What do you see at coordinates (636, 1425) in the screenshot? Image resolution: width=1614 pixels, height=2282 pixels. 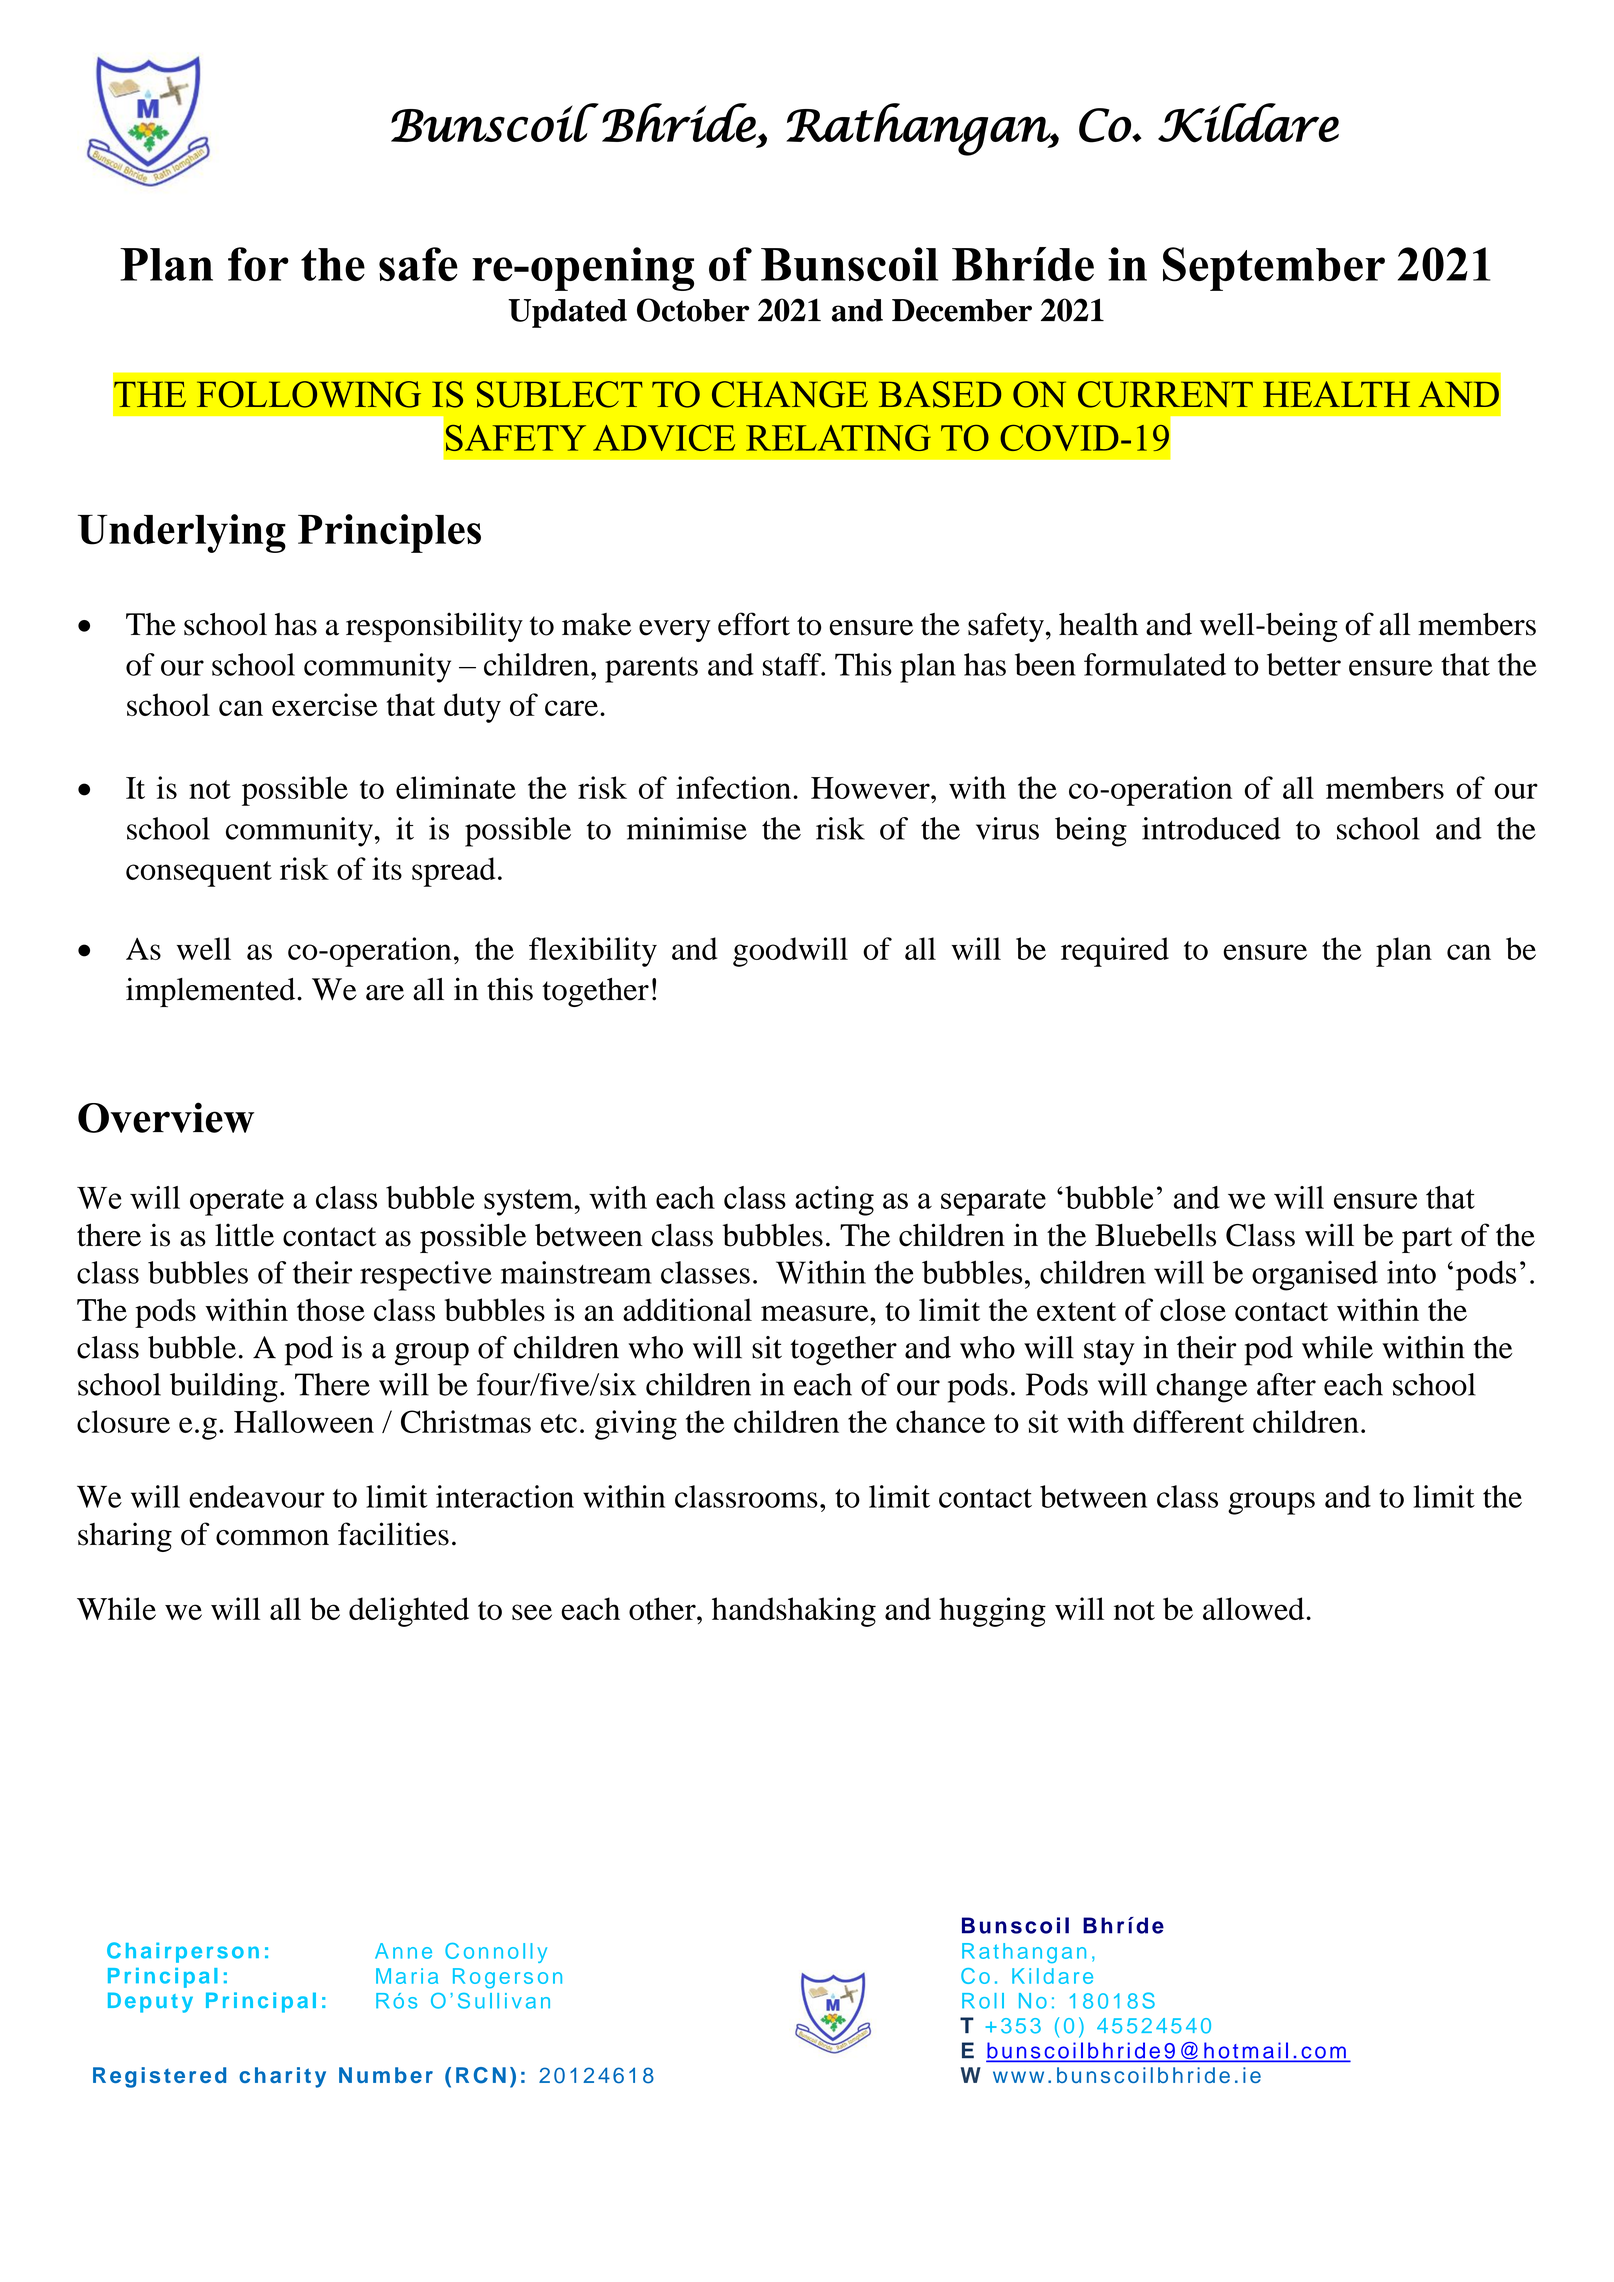 I see `giving` at bounding box center [636, 1425].
